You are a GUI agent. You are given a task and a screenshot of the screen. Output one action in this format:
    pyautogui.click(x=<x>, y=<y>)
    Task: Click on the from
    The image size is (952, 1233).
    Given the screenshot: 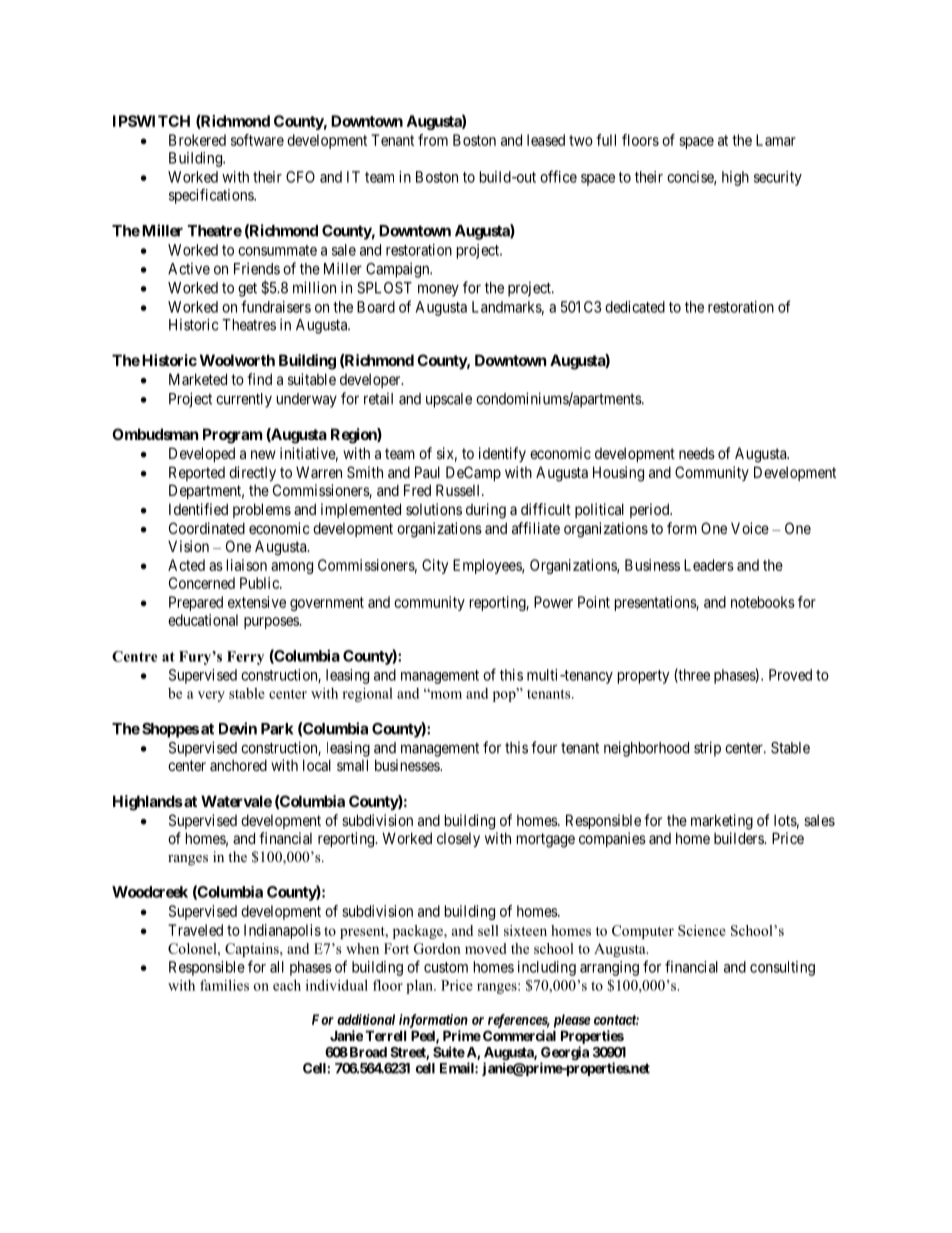 What is the action you would take?
    pyautogui.click(x=433, y=140)
